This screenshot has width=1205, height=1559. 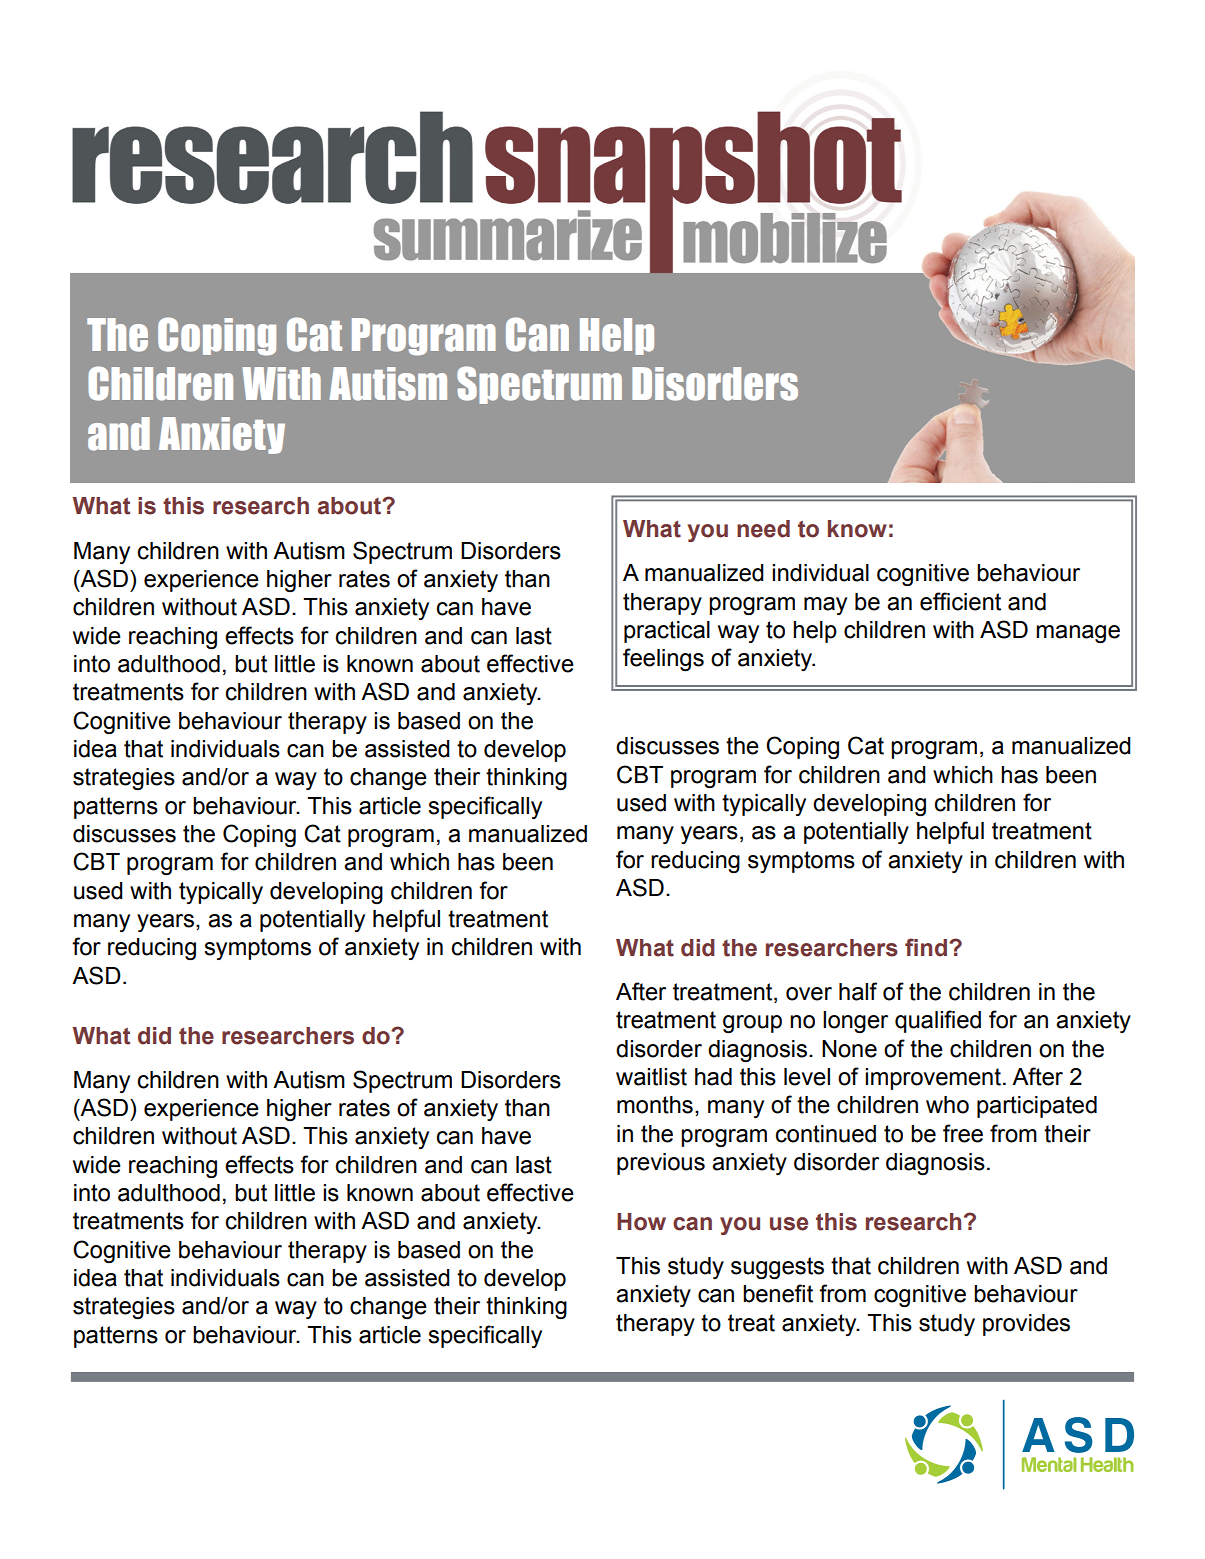 What do you see at coordinates (777, 1268) in the screenshot?
I see `suggests` at bounding box center [777, 1268].
